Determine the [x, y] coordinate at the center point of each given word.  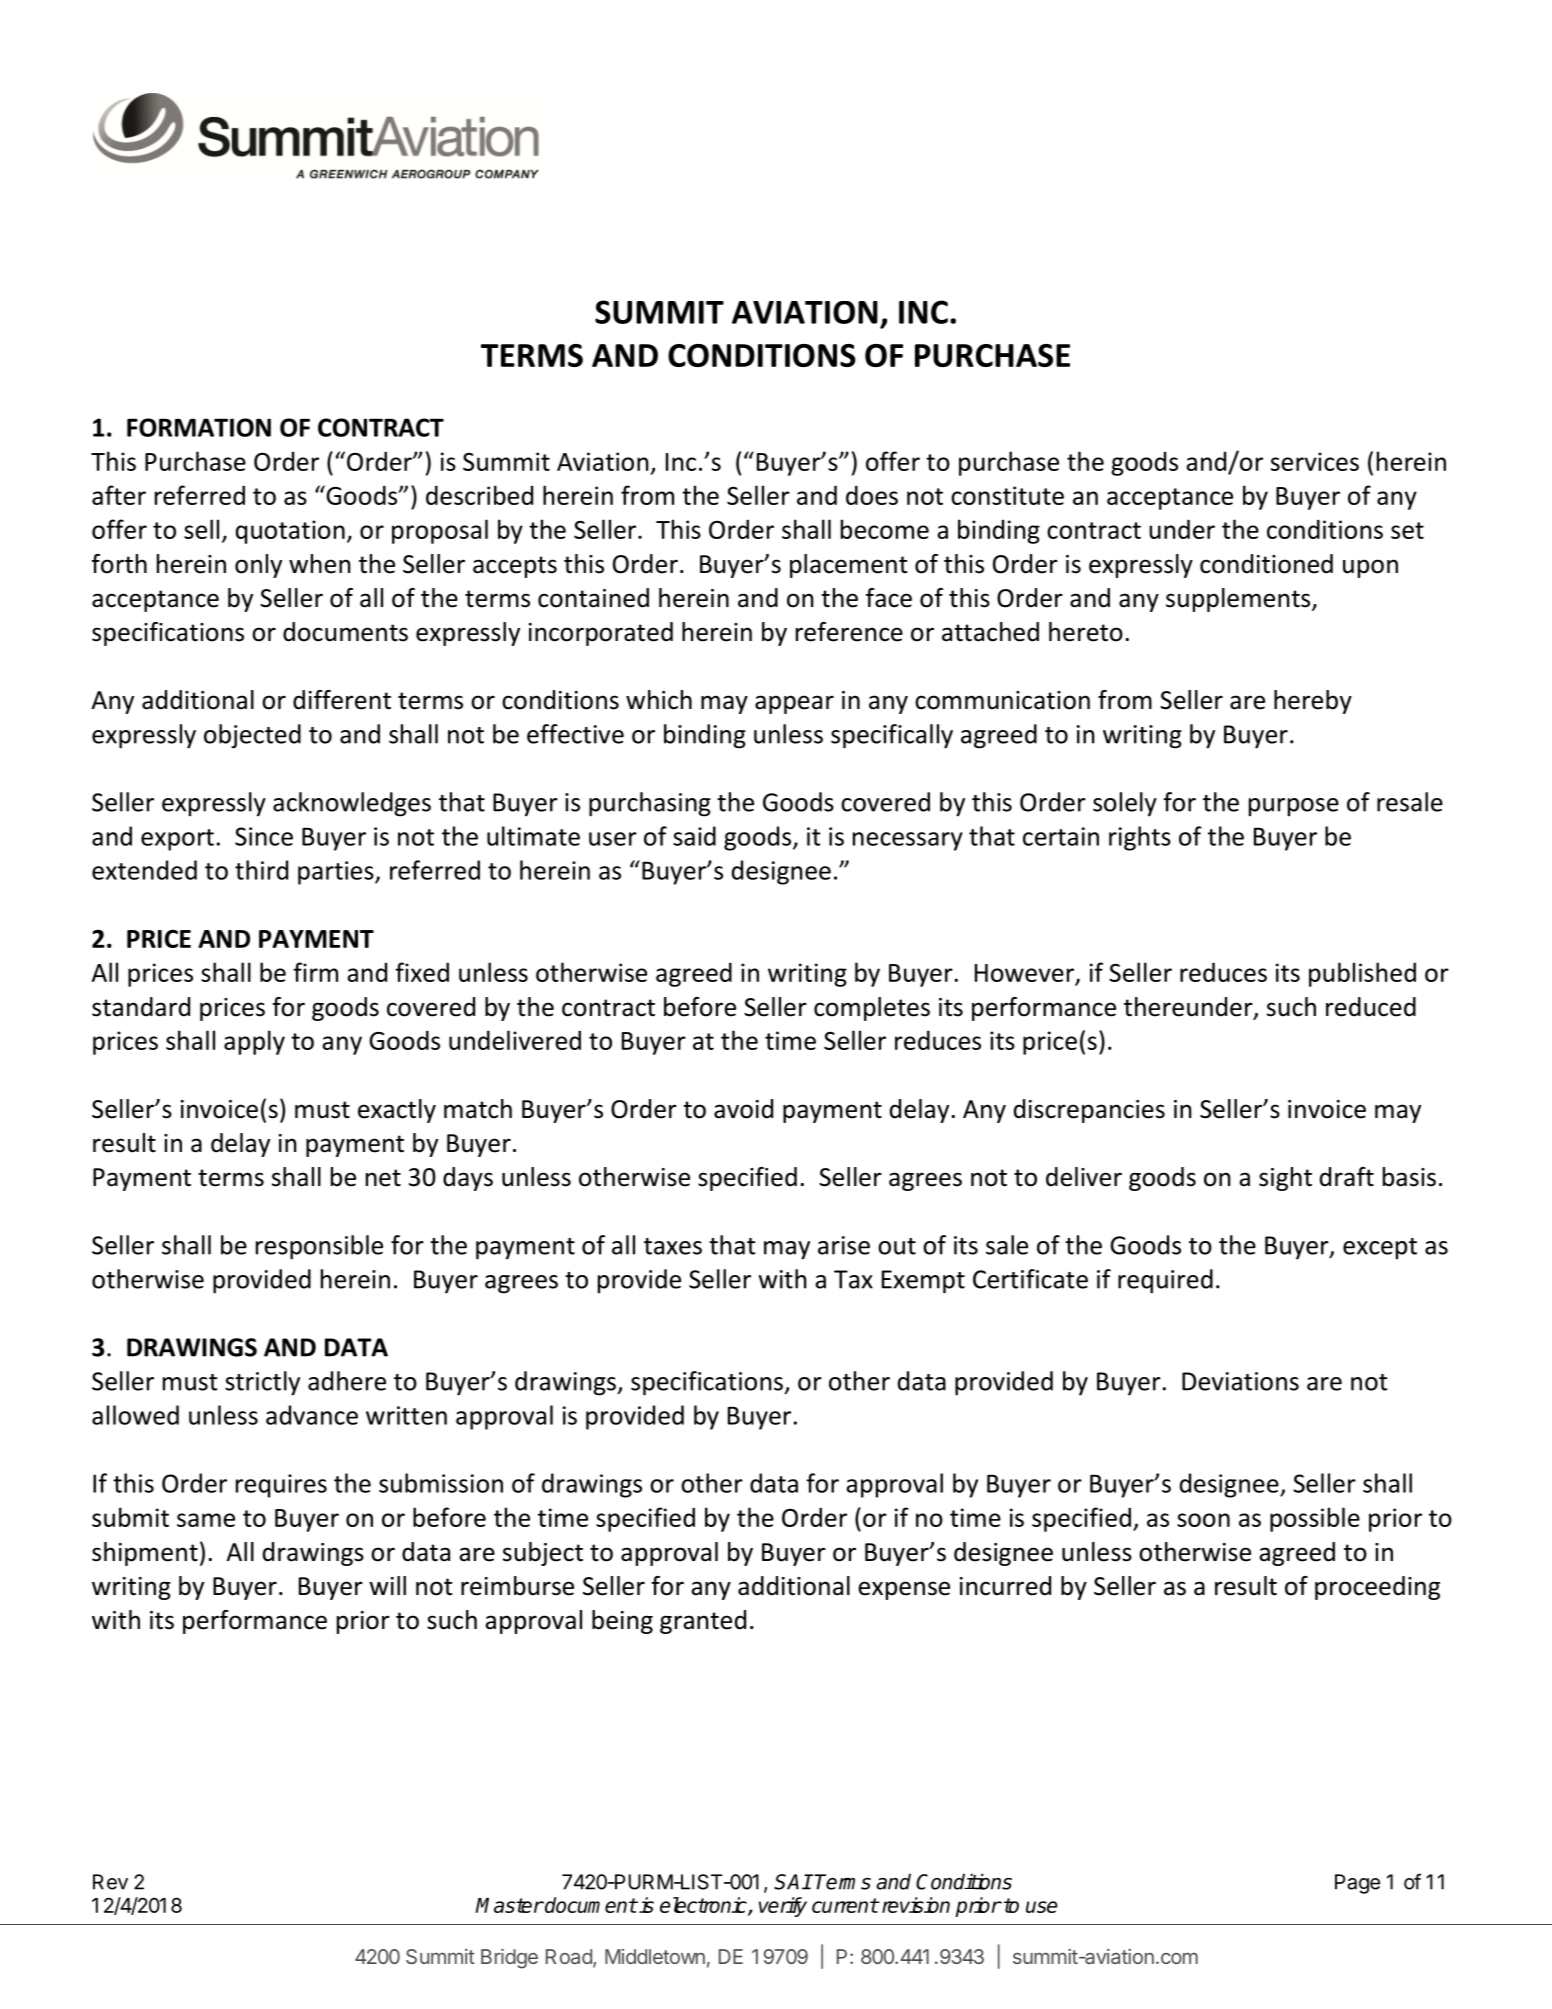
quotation [290, 532]
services [1315, 461]
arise [844, 1245]
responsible [319, 1247]
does [872, 495]
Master [509, 1905]
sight [1285, 1179]
